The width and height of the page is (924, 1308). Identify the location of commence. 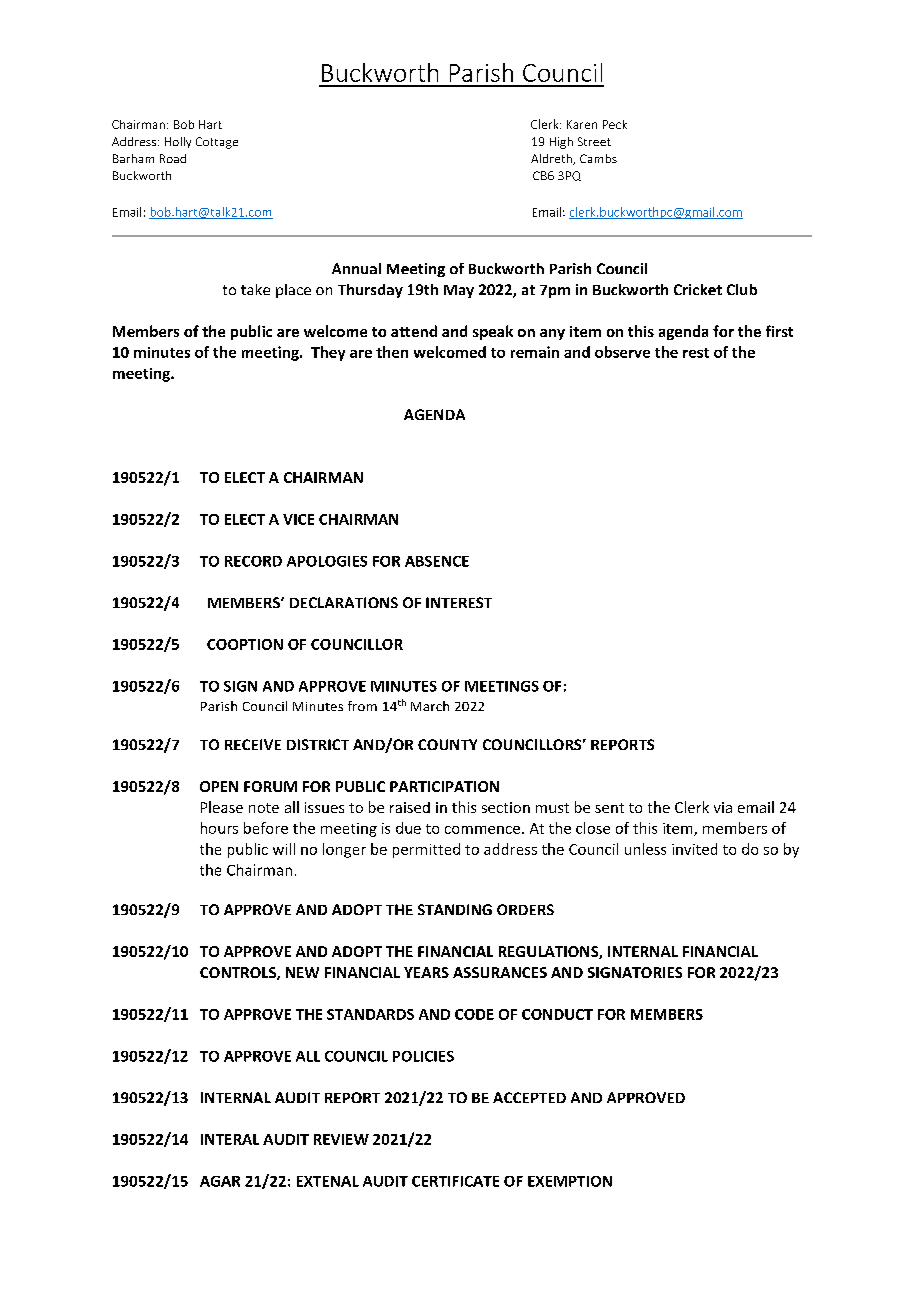
(482, 830).
